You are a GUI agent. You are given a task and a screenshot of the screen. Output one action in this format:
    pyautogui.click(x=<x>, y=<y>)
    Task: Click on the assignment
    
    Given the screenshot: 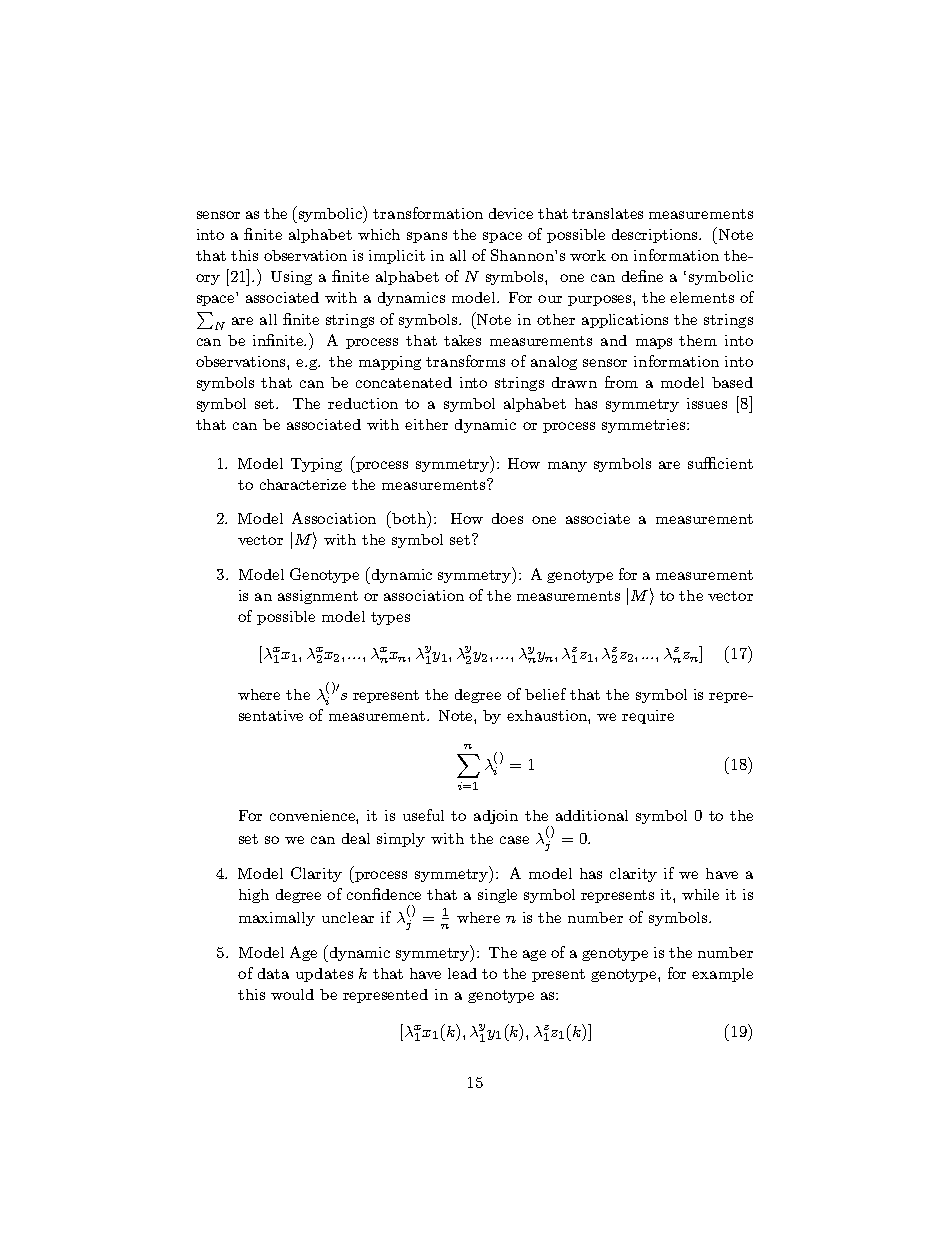 What is the action you would take?
    pyautogui.click(x=318, y=597)
